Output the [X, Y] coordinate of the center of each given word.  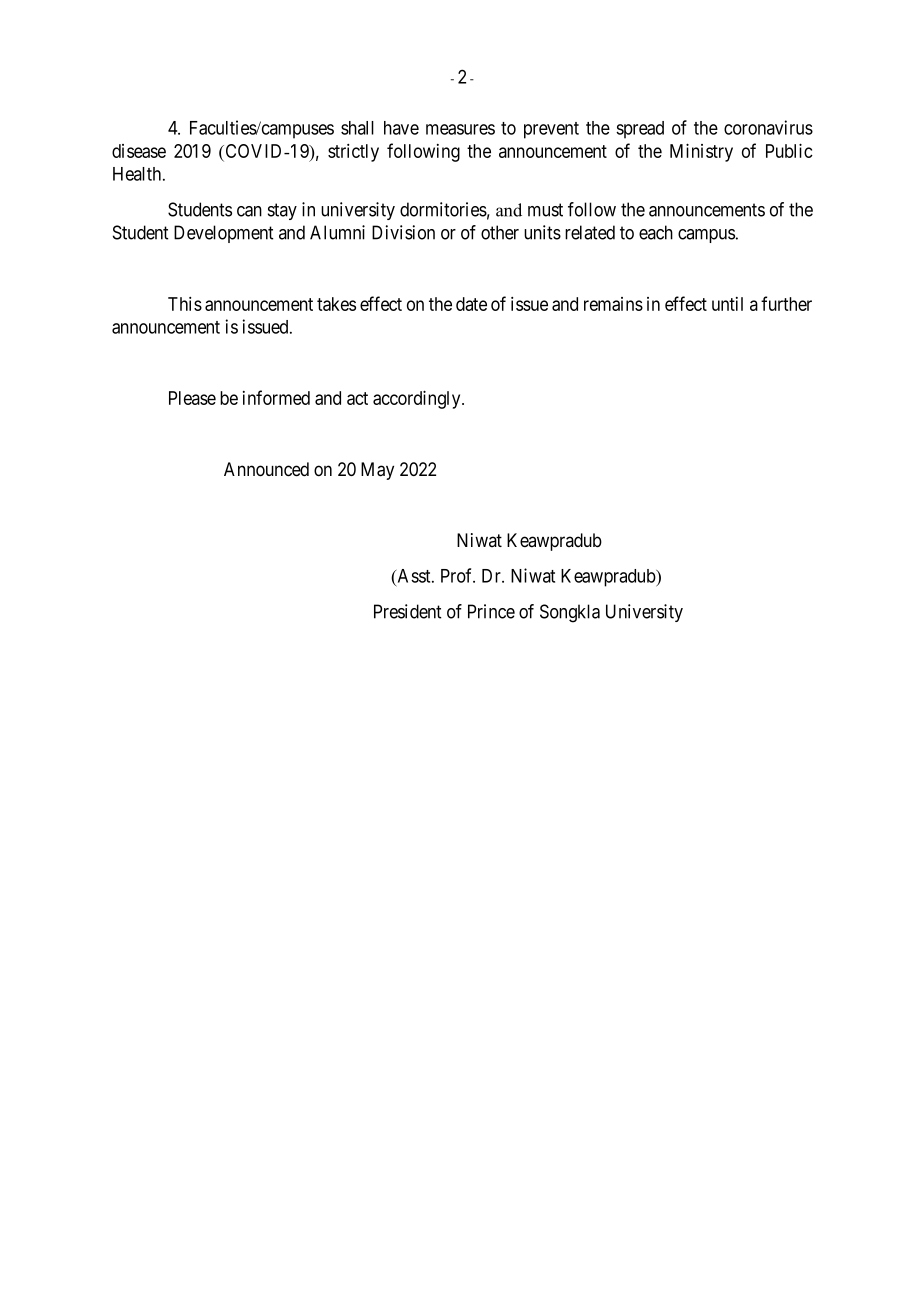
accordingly [418, 399]
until [727, 304]
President [407, 611]
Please [192, 398]
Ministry [701, 152]
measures [460, 129]
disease [139, 151]
